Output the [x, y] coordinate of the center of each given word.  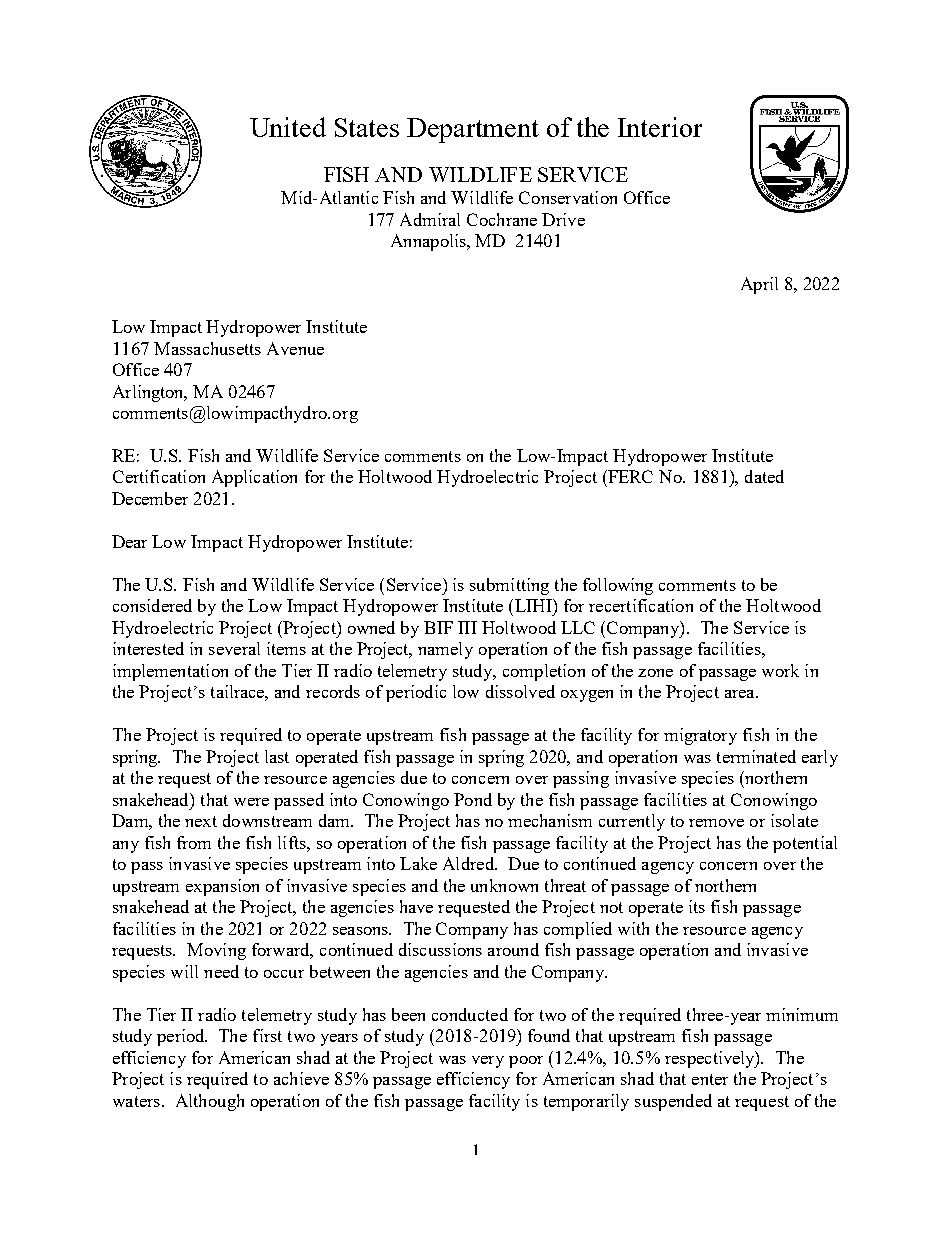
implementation [170, 672]
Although [210, 1102]
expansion [222, 887]
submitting [509, 586]
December [150, 498]
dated [764, 476]
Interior [660, 127]
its [697, 906]
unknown [504, 885]
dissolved [520, 691]
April [759, 285]
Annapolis [429, 242]
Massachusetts [207, 348]
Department [473, 130]
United [288, 127]
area [741, 694]
